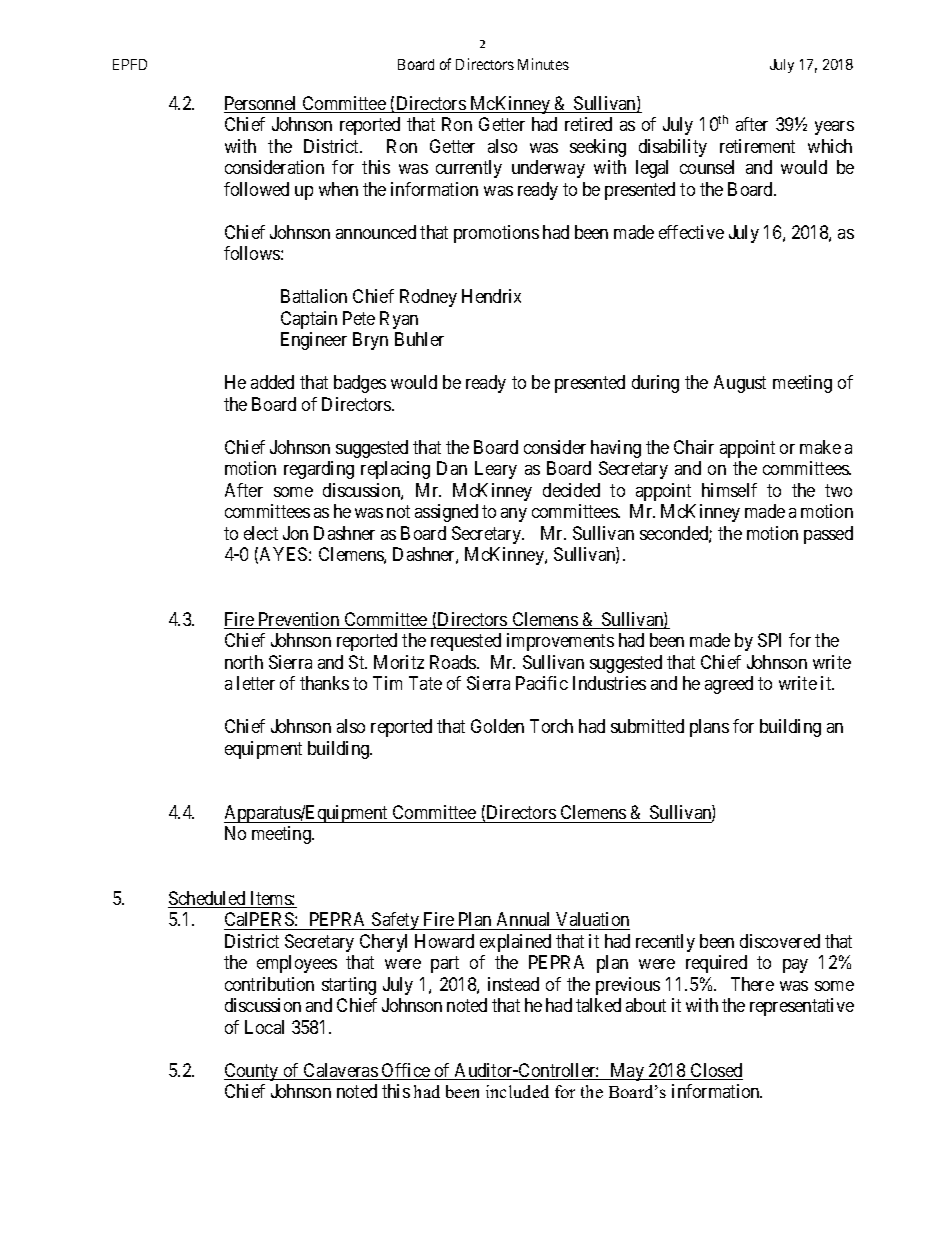 This page has height=1233, width=952. Describe the element at coordinates (252, 1072) in the page. I see `County` at that location.
